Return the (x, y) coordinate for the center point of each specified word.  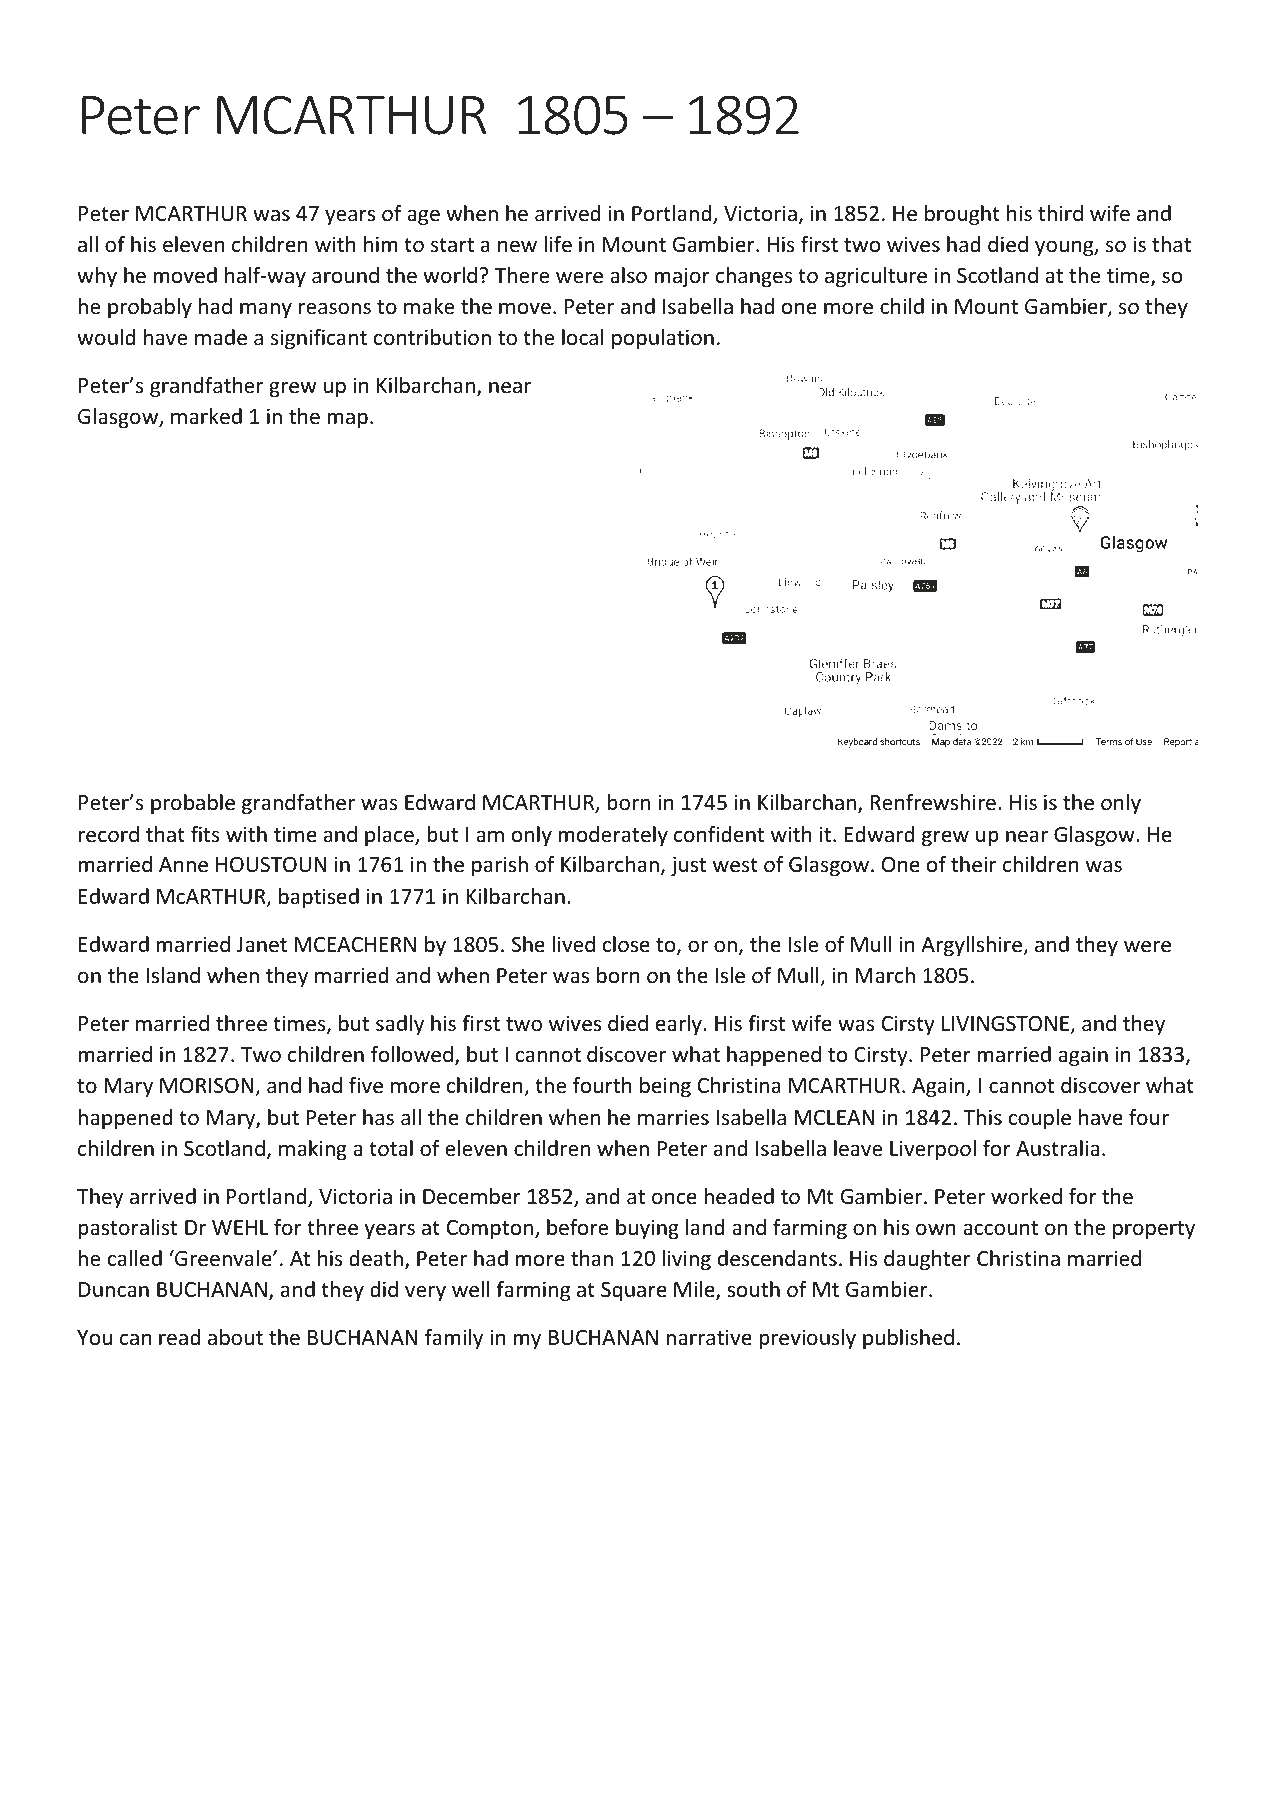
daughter (927, 1260)
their (973, 864)
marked (206, 416)
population (663, 339)
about (235, 1337)
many (266, 310)
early (680, 1025)
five (366, 1085)
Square (634, 1291)
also (628, 275)
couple (1040, 1119)
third (1060, 213)
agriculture (876, 277)
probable (193, 804)
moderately (613, 836)
